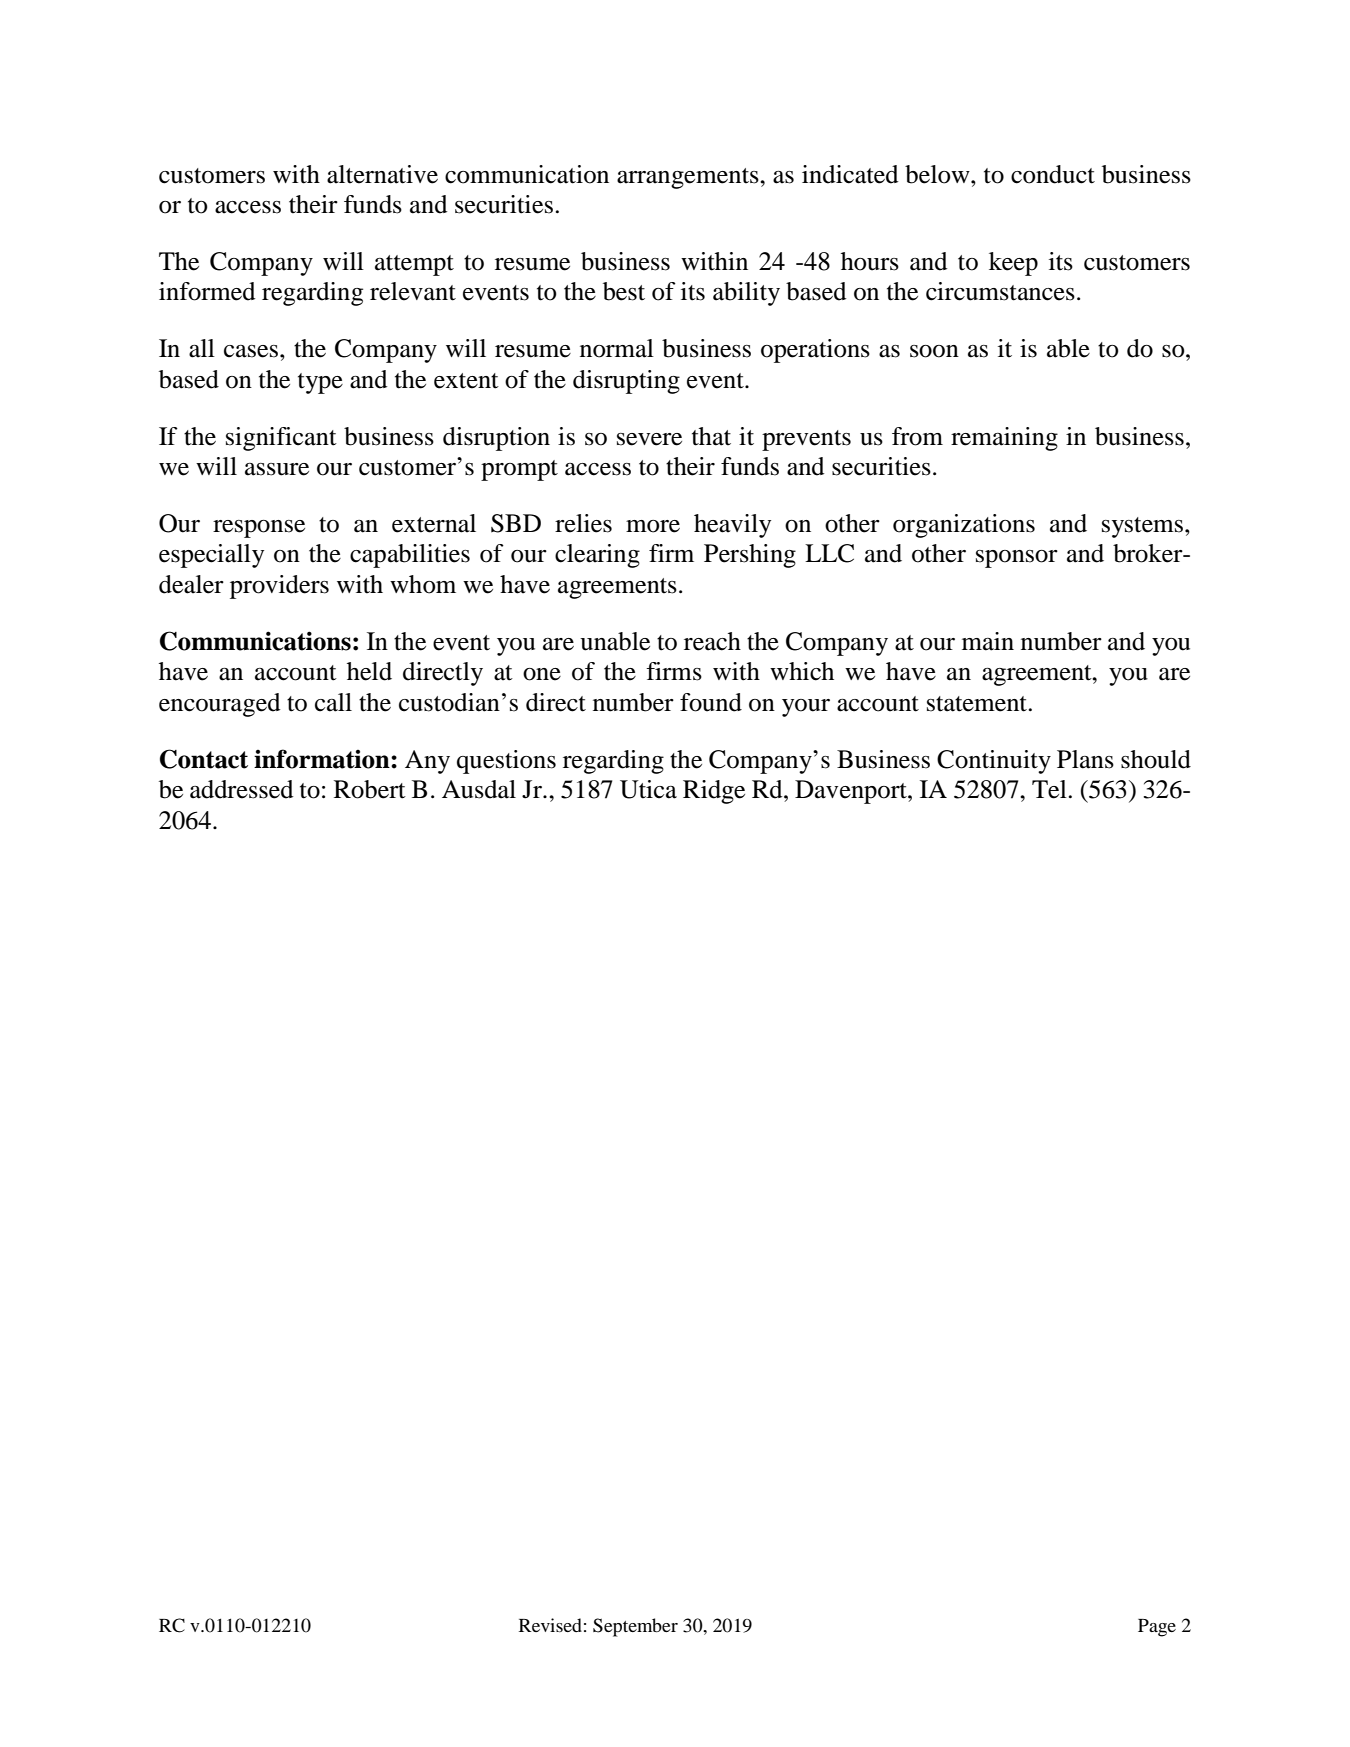  Describe the element at coordinates (370, 789) in the page. I see `Robert` at that location.
